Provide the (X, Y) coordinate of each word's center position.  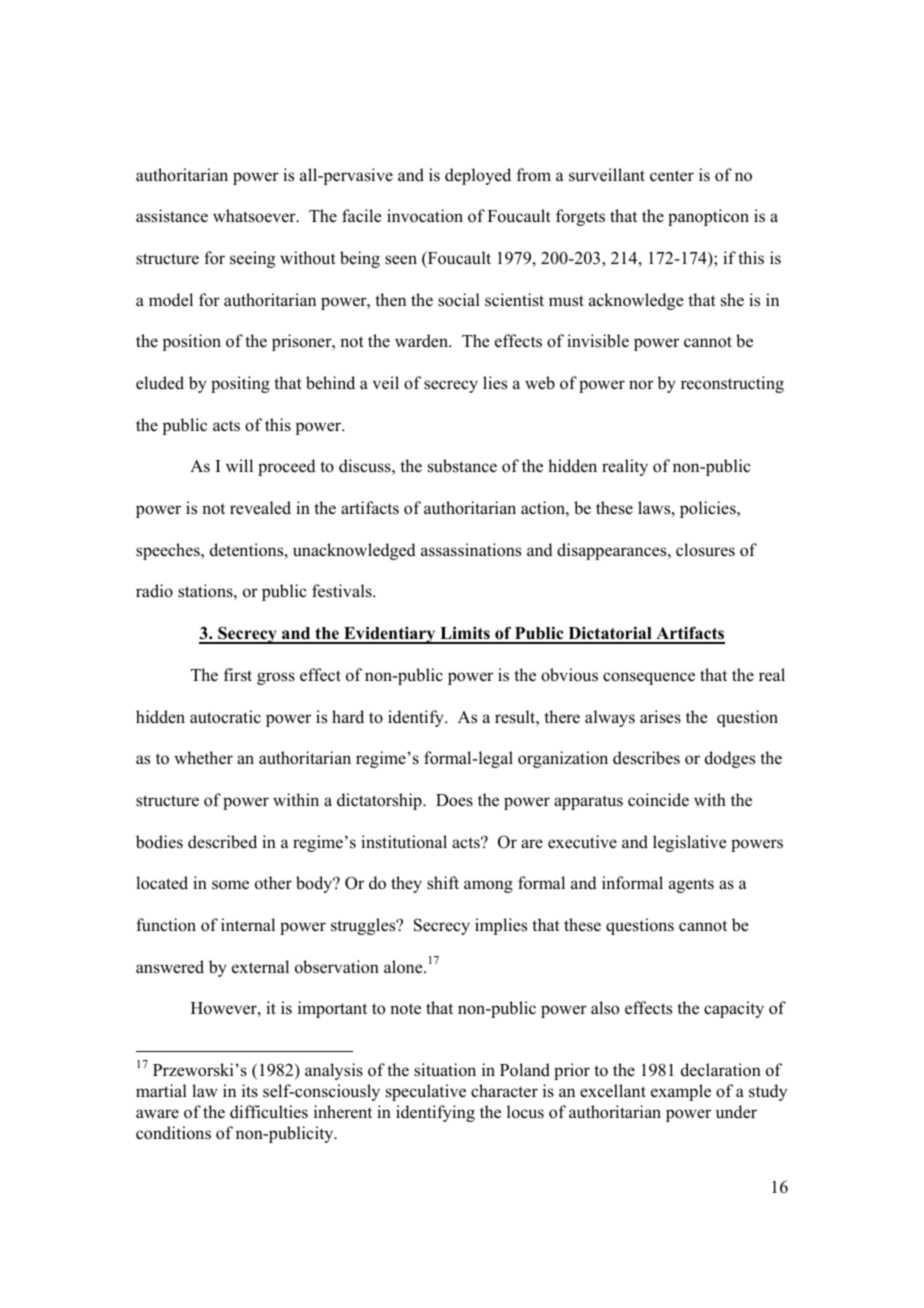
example (681, 1092)
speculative (426, 1092)
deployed (478, 176)
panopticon (708, 217)
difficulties (269, 1112)
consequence (649, 678)
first (238, 675)
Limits (465, 634)
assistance (172, 216)
